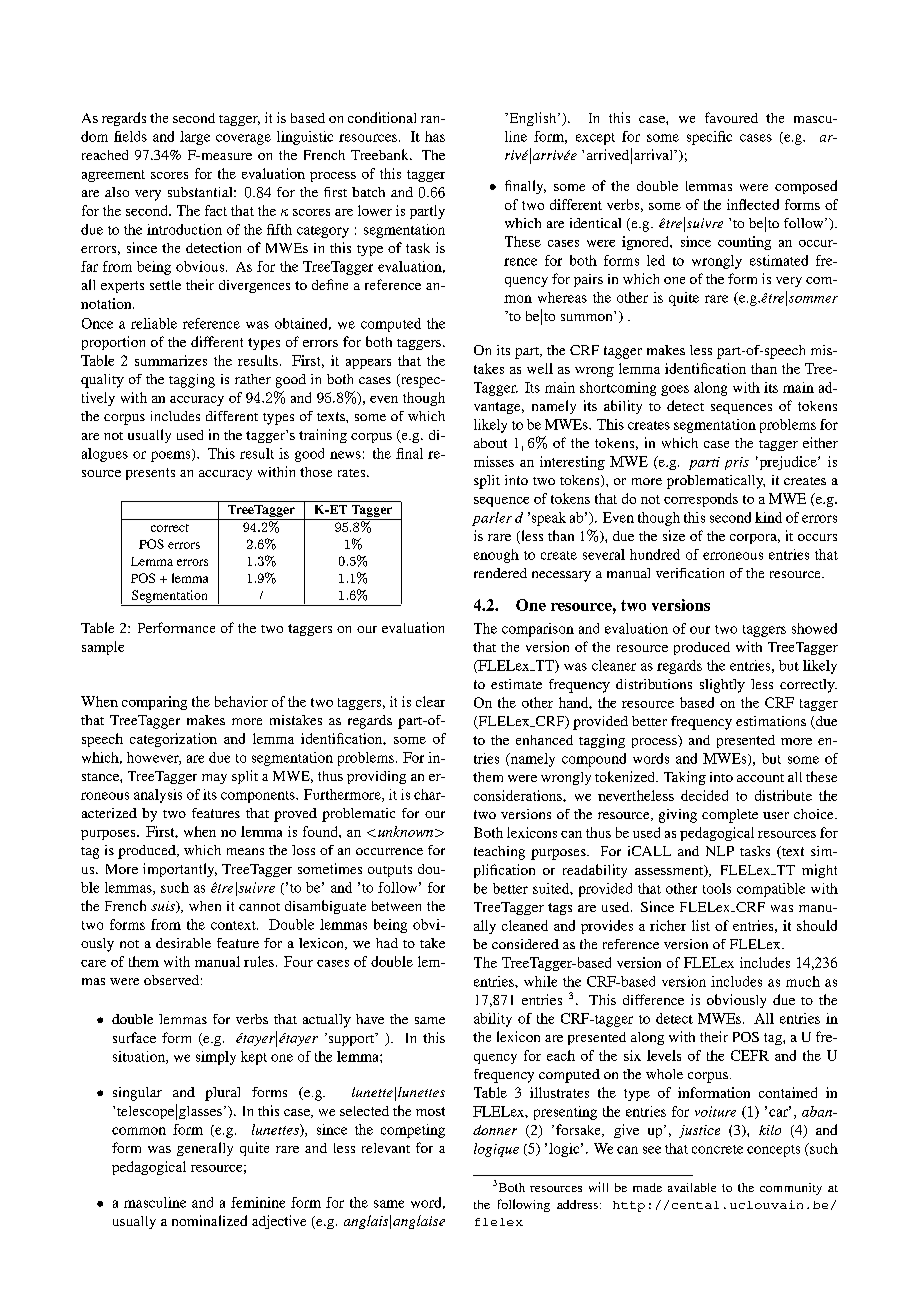 The image size is (924, 1308). I want to click on feminine, so click(258, 1202).
